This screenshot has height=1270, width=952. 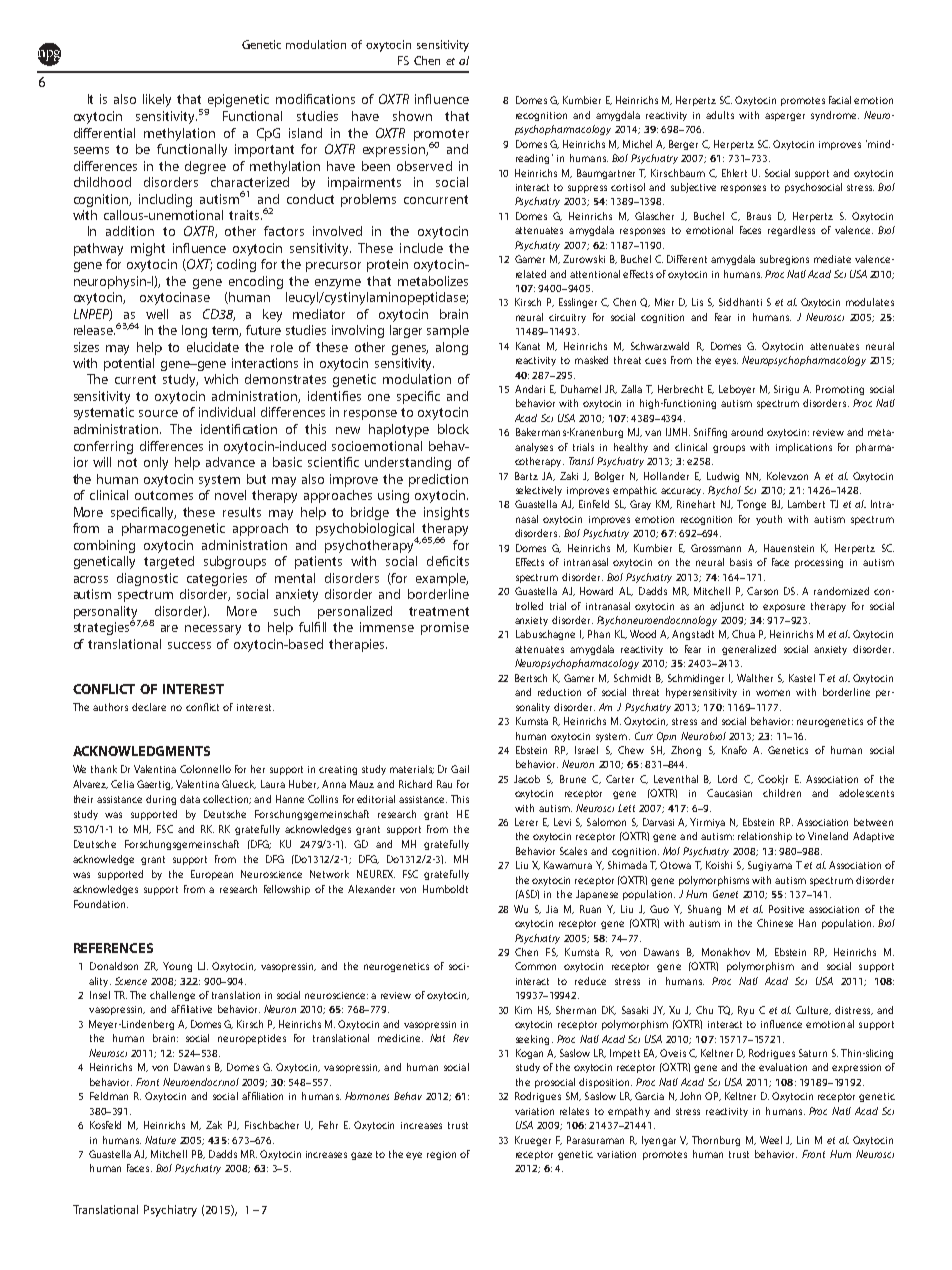 What do you see at coordinates (770, 866) in the screenshot?
I see `Sugiyama` at bounding box center [770, 866].
